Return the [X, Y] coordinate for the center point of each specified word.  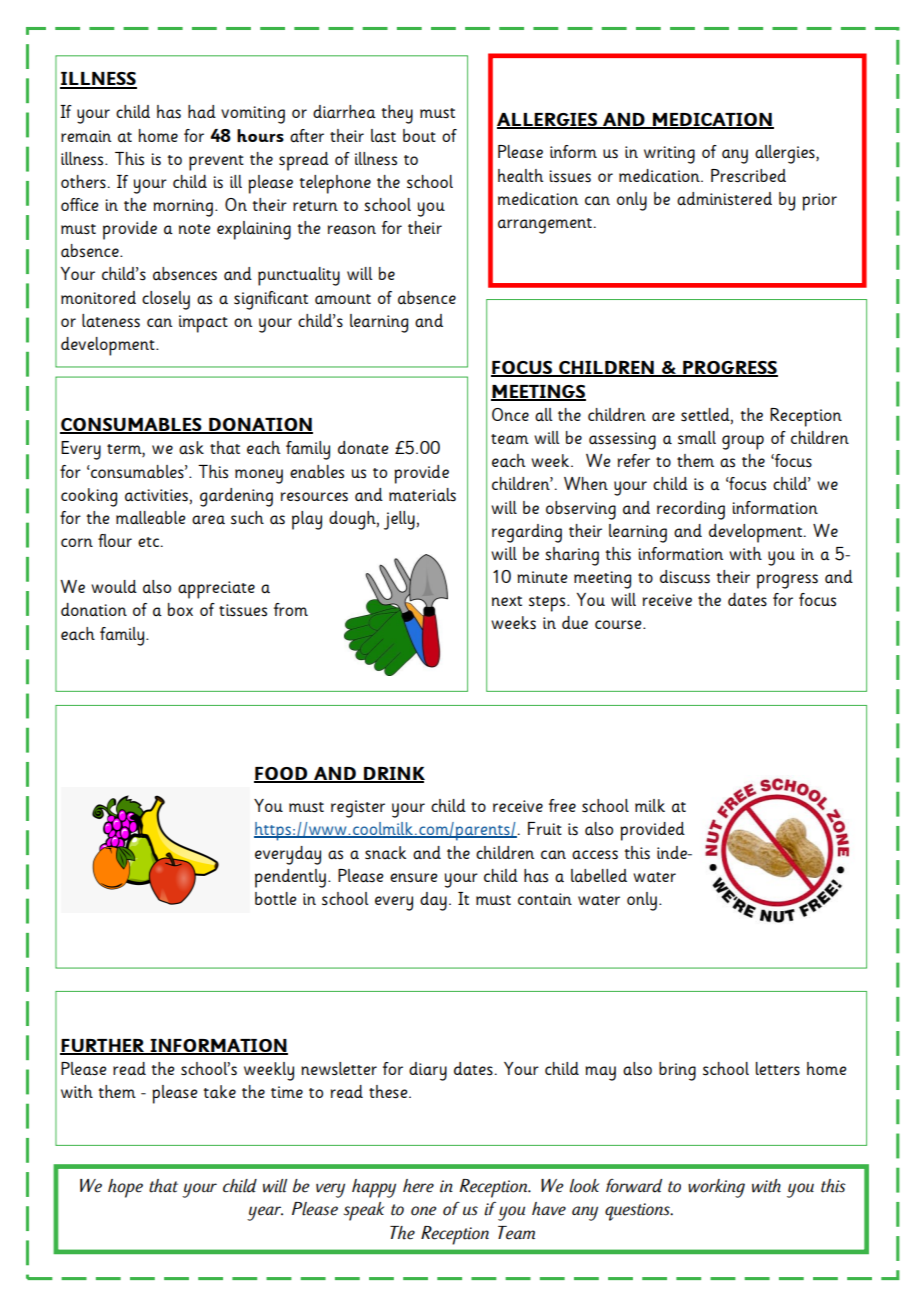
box [180, 609]
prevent [216, 163]
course [619, 624]
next [507, 601]
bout [419, 135]
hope [125, 1188]
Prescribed [748, 176]
